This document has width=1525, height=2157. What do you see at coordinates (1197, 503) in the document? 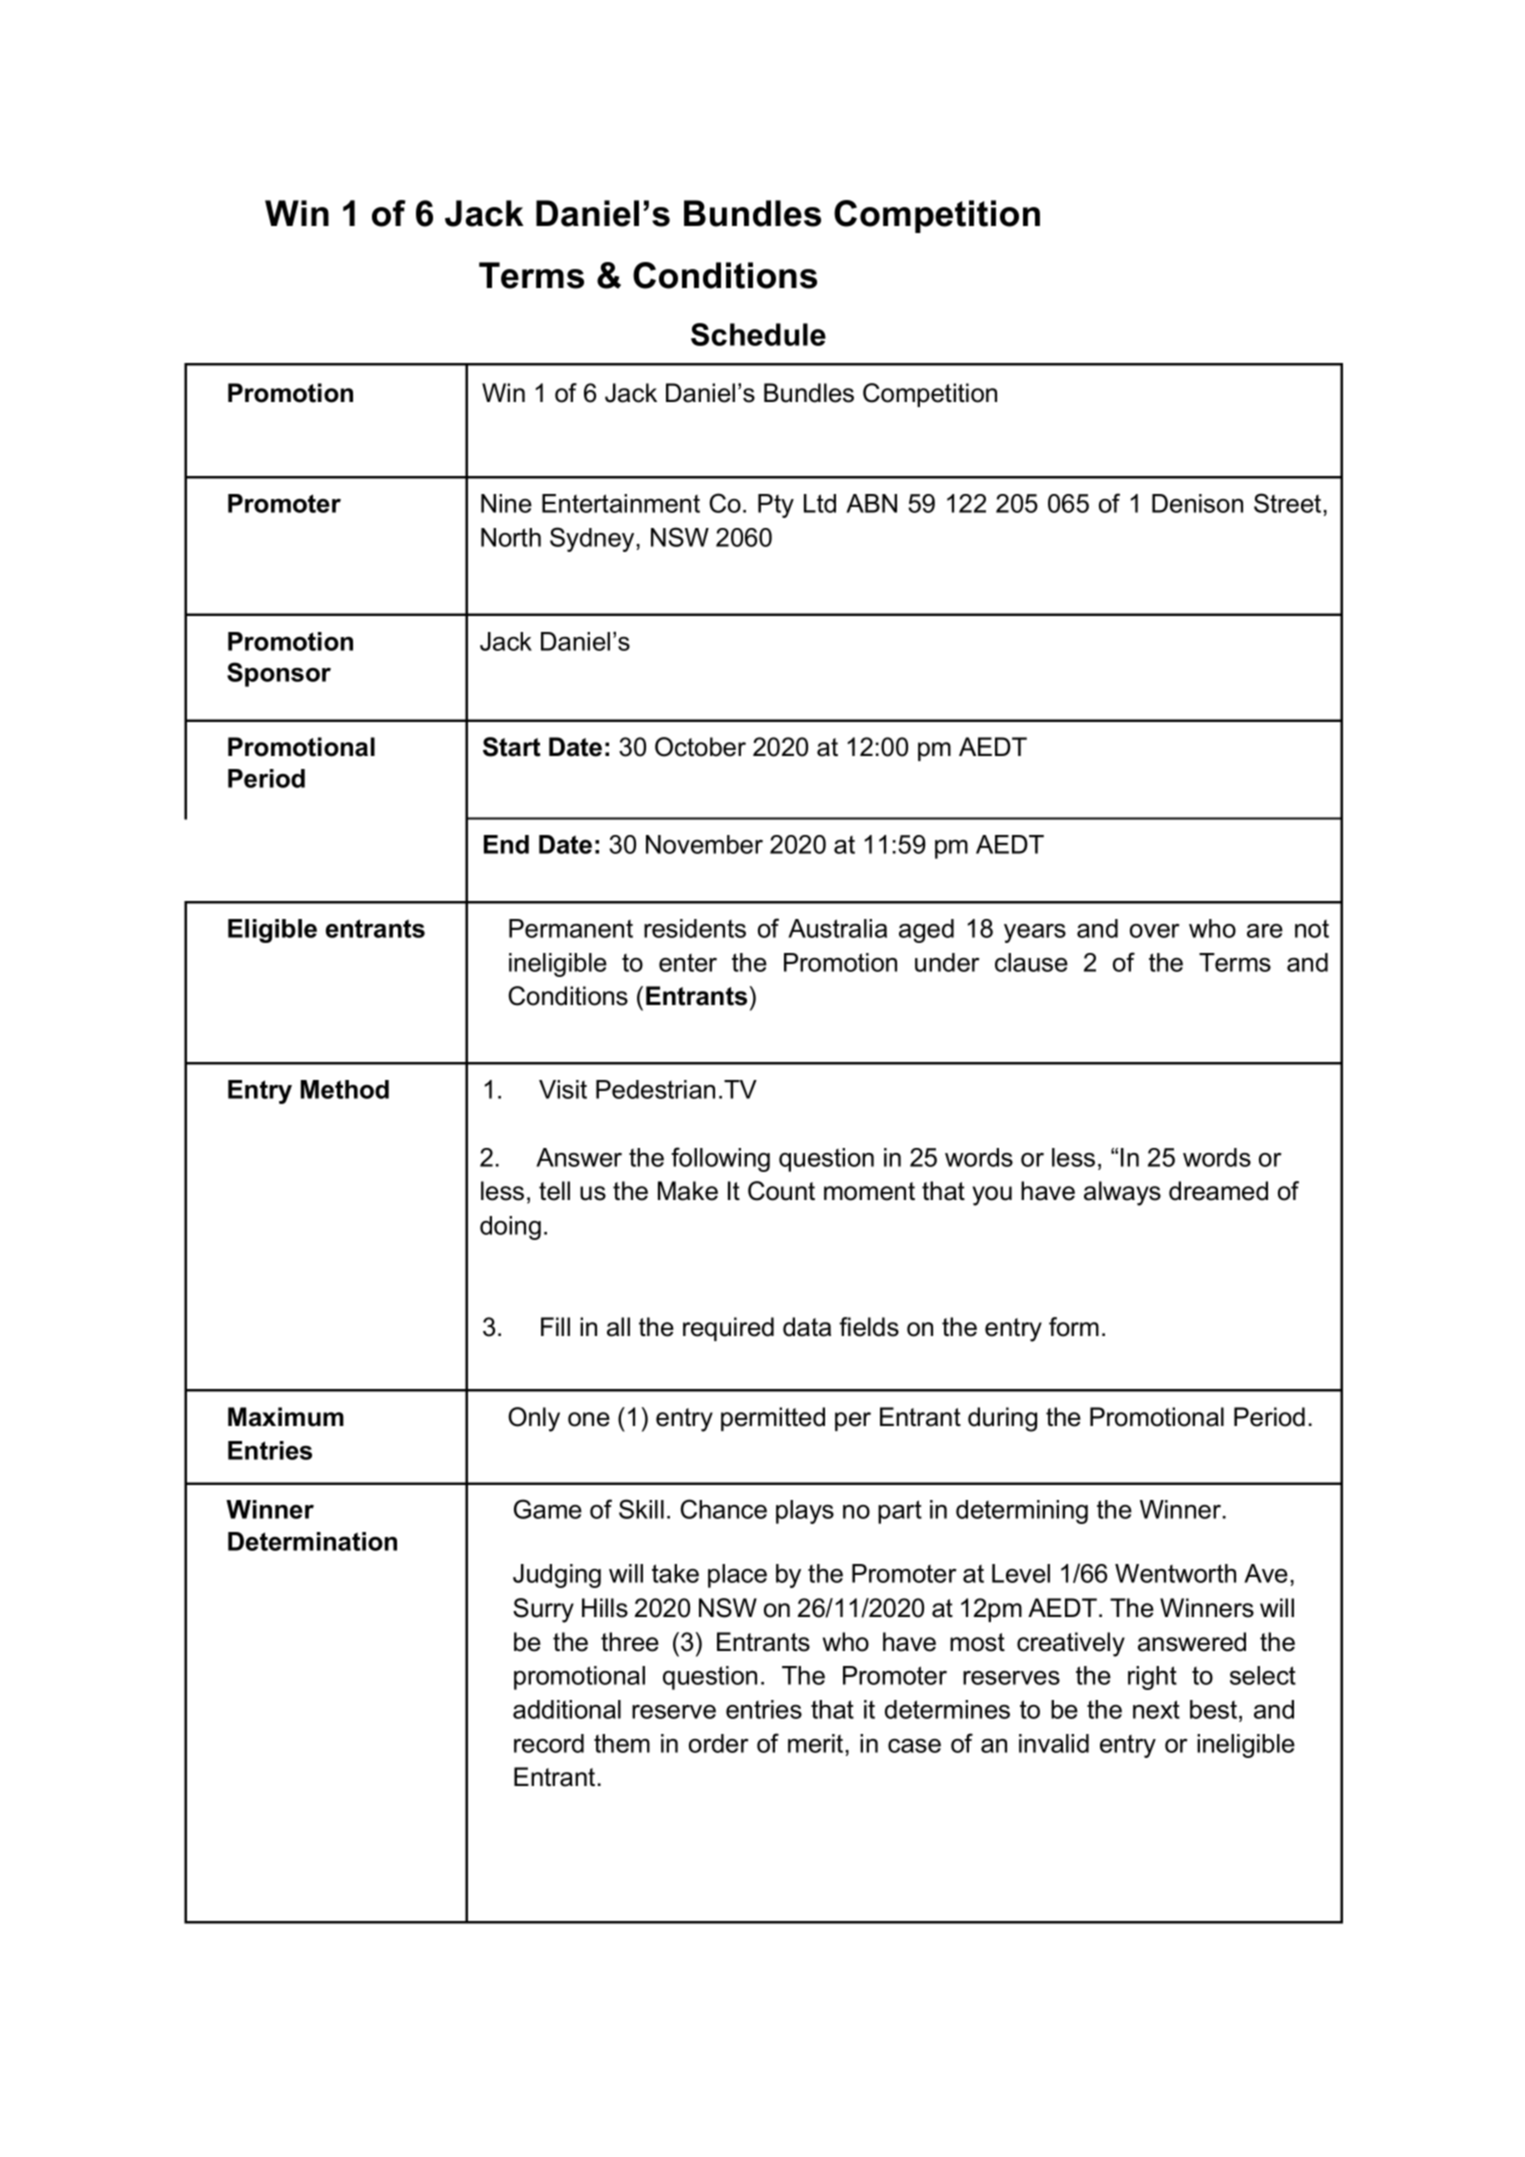
I see `Denison` at bounding box center [1197, 503].
